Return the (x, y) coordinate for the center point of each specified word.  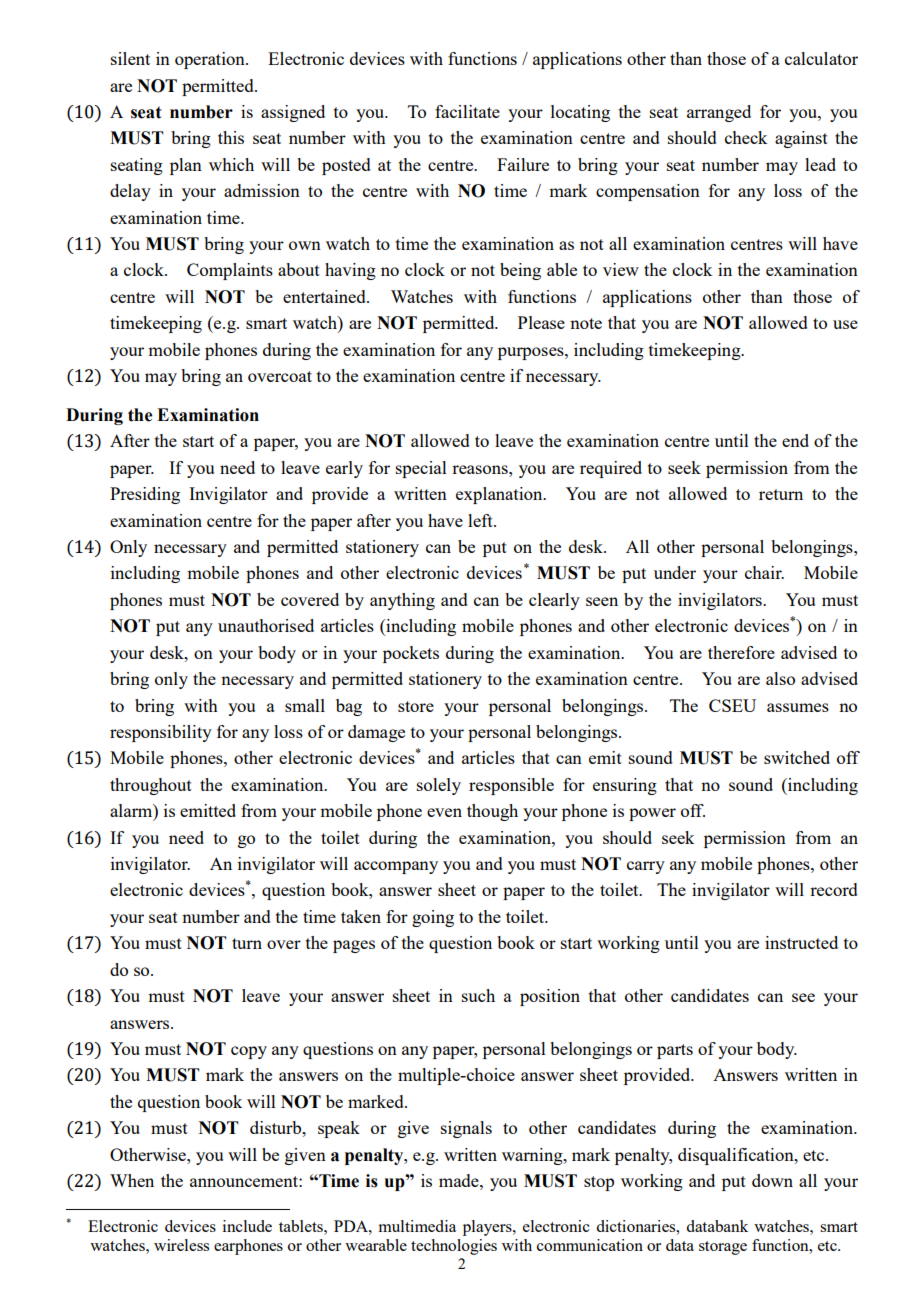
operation (211, 60)
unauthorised (266, 625)
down (772, 1180)
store (416, 706)
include (247, 1226)
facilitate (467, 111)
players (488, 1228)
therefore (741, 652)
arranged (719, 113)
